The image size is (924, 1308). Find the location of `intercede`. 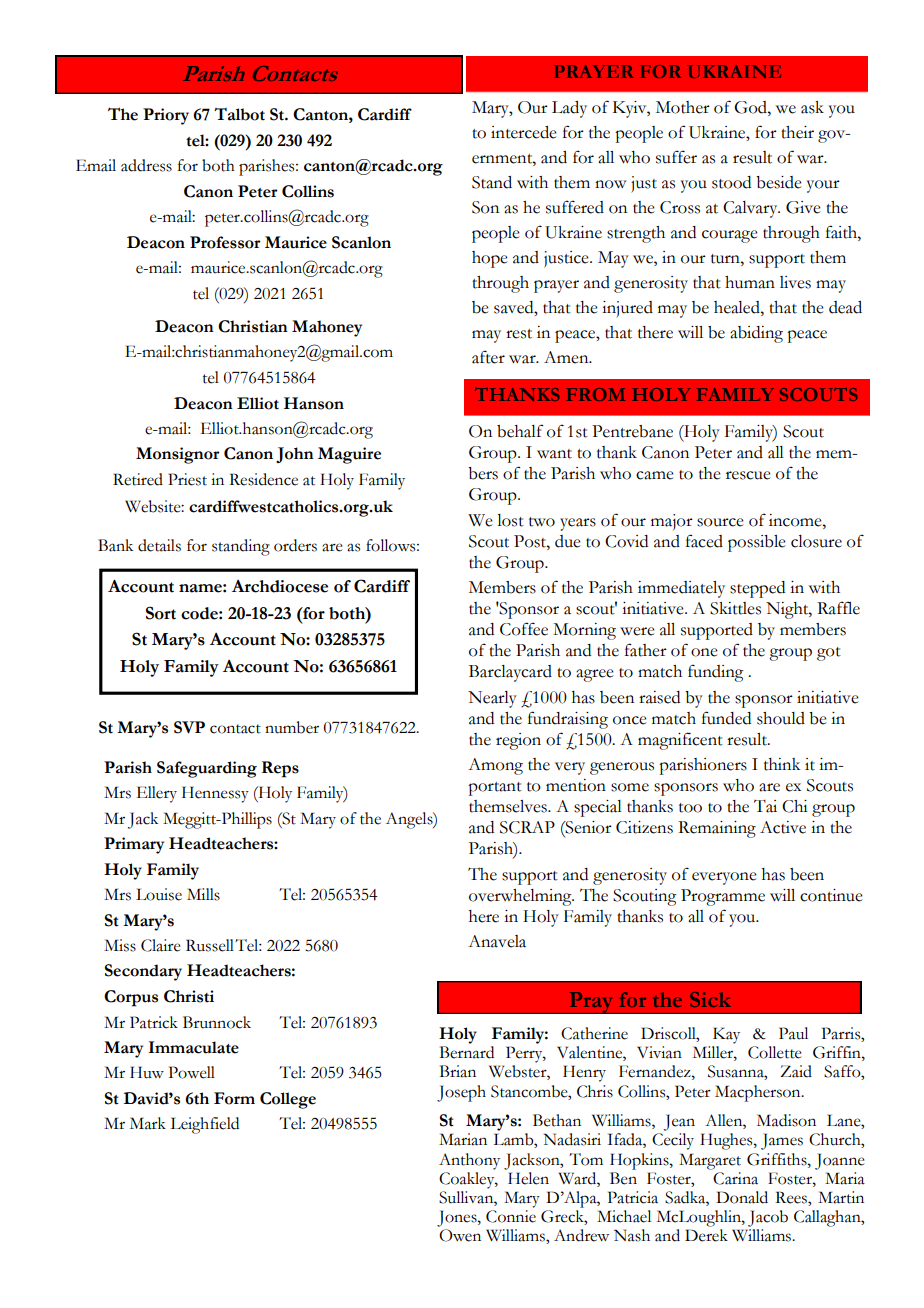

intercede is located at coordinates (524, 132).
